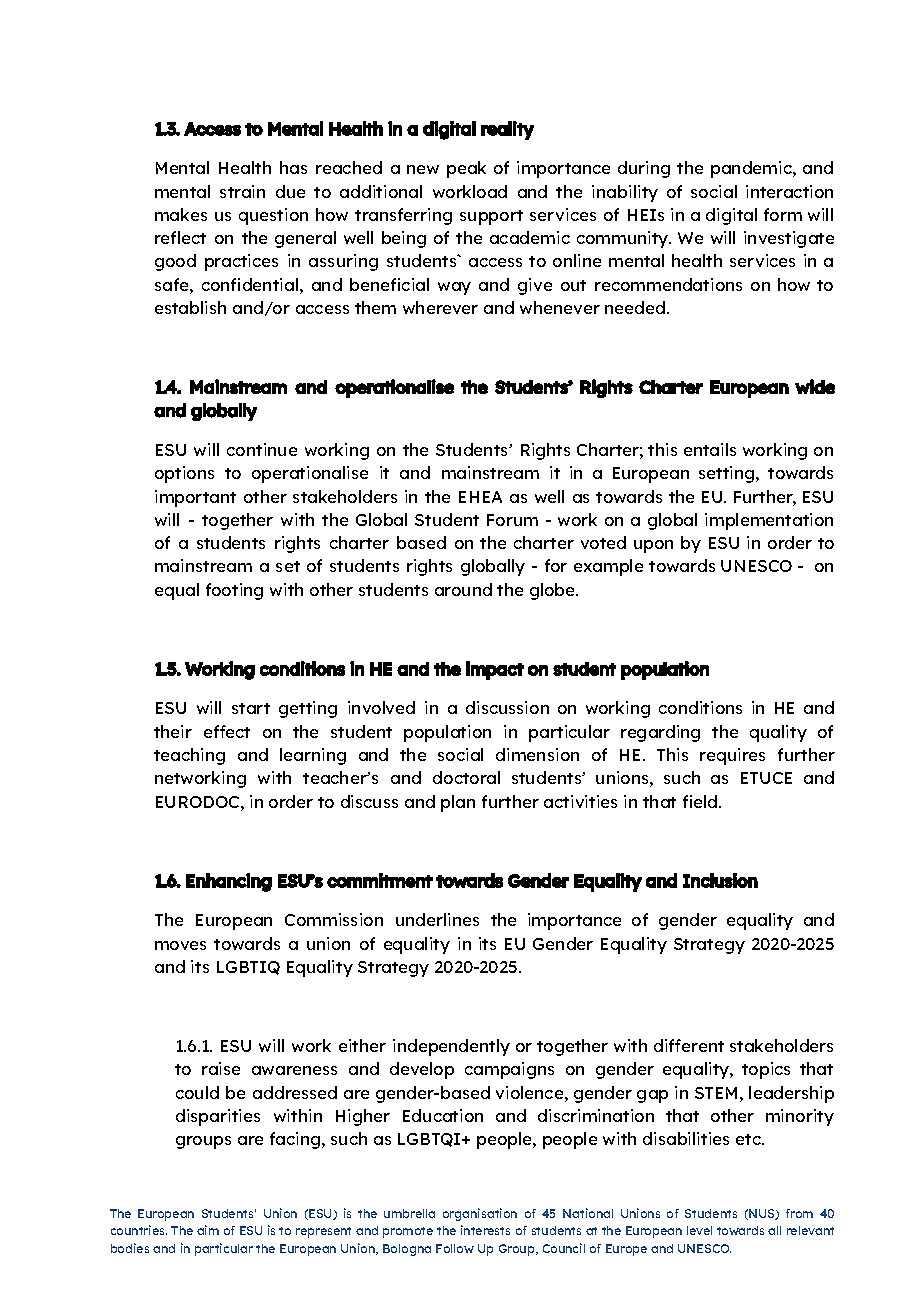 This screenshot has width=924, height=1307. I want to click on underlines, so click(437, 919).
